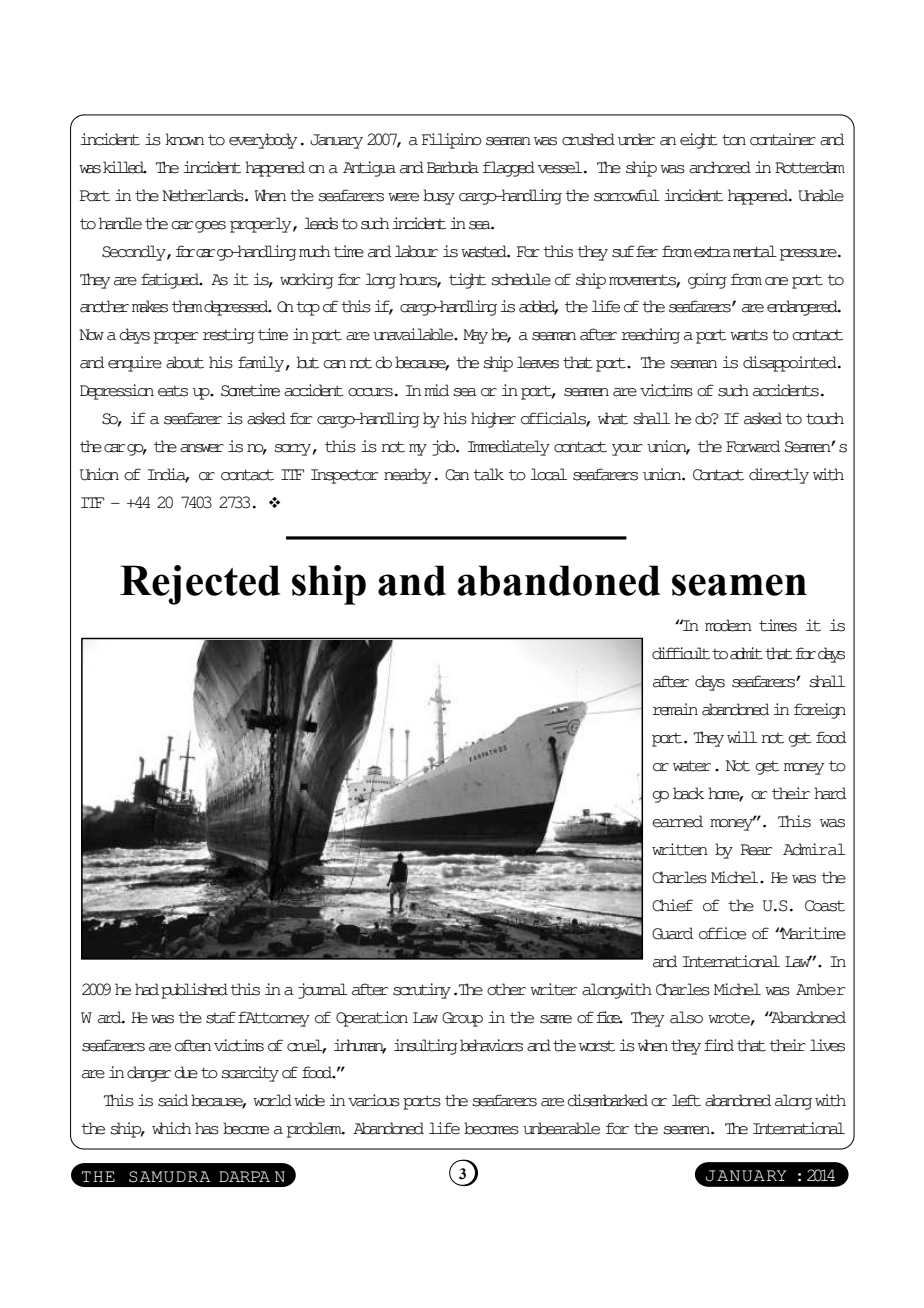 The image size is (924, 1308). What do you see at coordinates (200, 585) in the image?
I see `Rejected` at bounding box center [200, 585].
